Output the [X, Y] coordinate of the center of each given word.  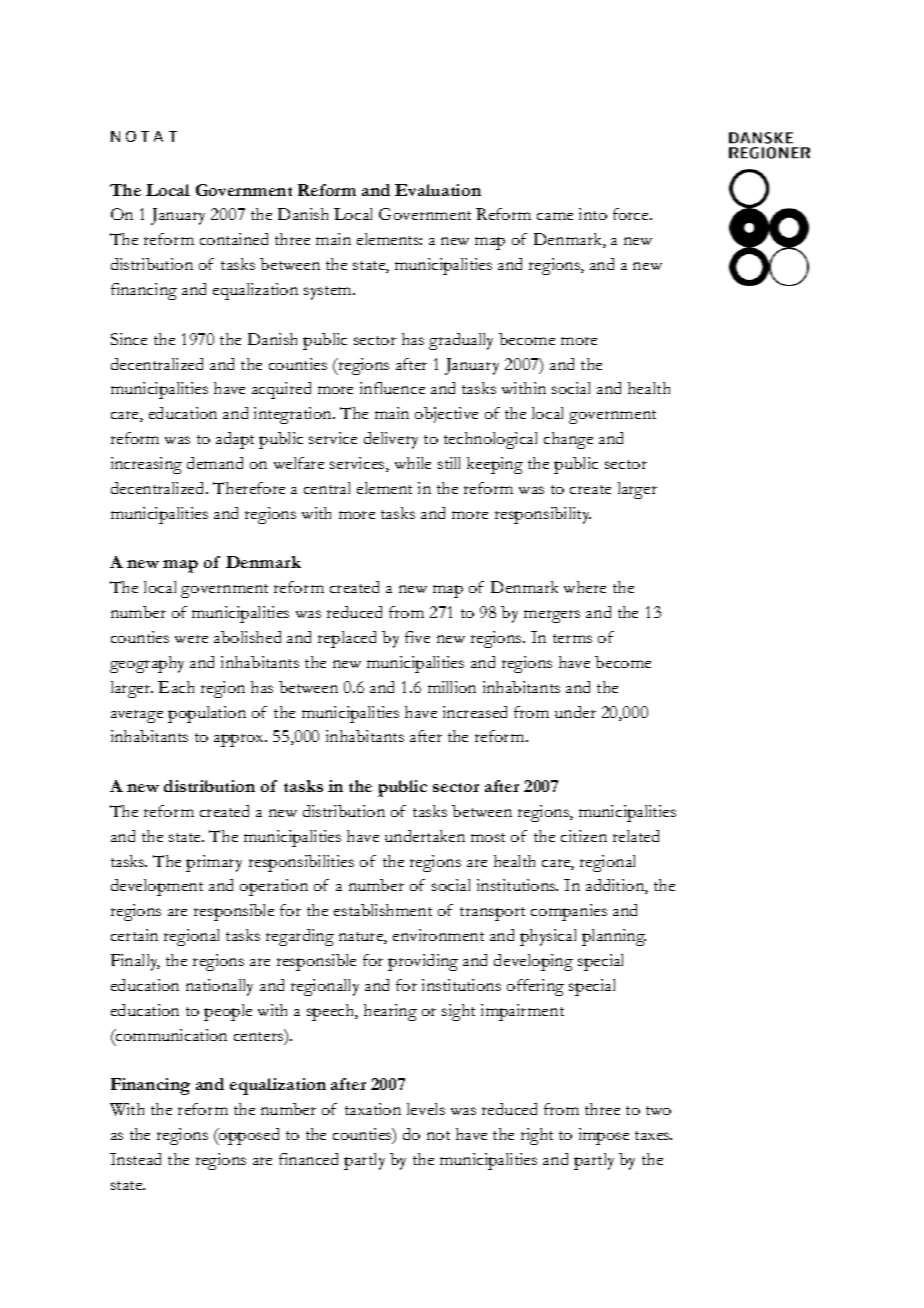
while [413, 463]
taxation [373, 1109]
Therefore [249, 488]
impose [604, 1136]
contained [234, 239]
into [593, 214]
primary [214, 863]
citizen [584, 836]
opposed [248, 1136]
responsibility [543, 515]
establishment [383, 910]
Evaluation [438, 190]
